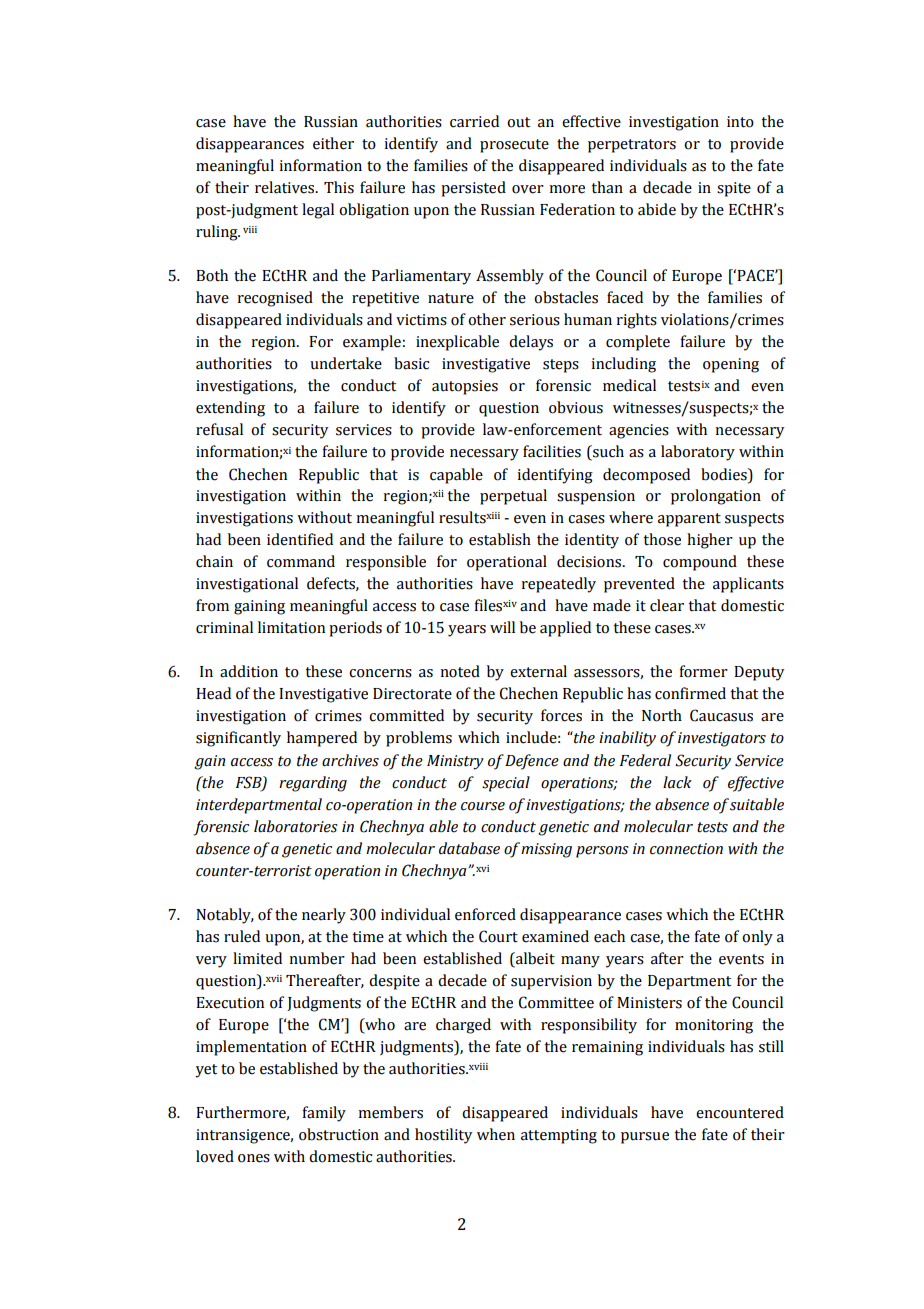  Describe the element at coordinates (502, 627) in the screenshot. I see `will` at that location.
